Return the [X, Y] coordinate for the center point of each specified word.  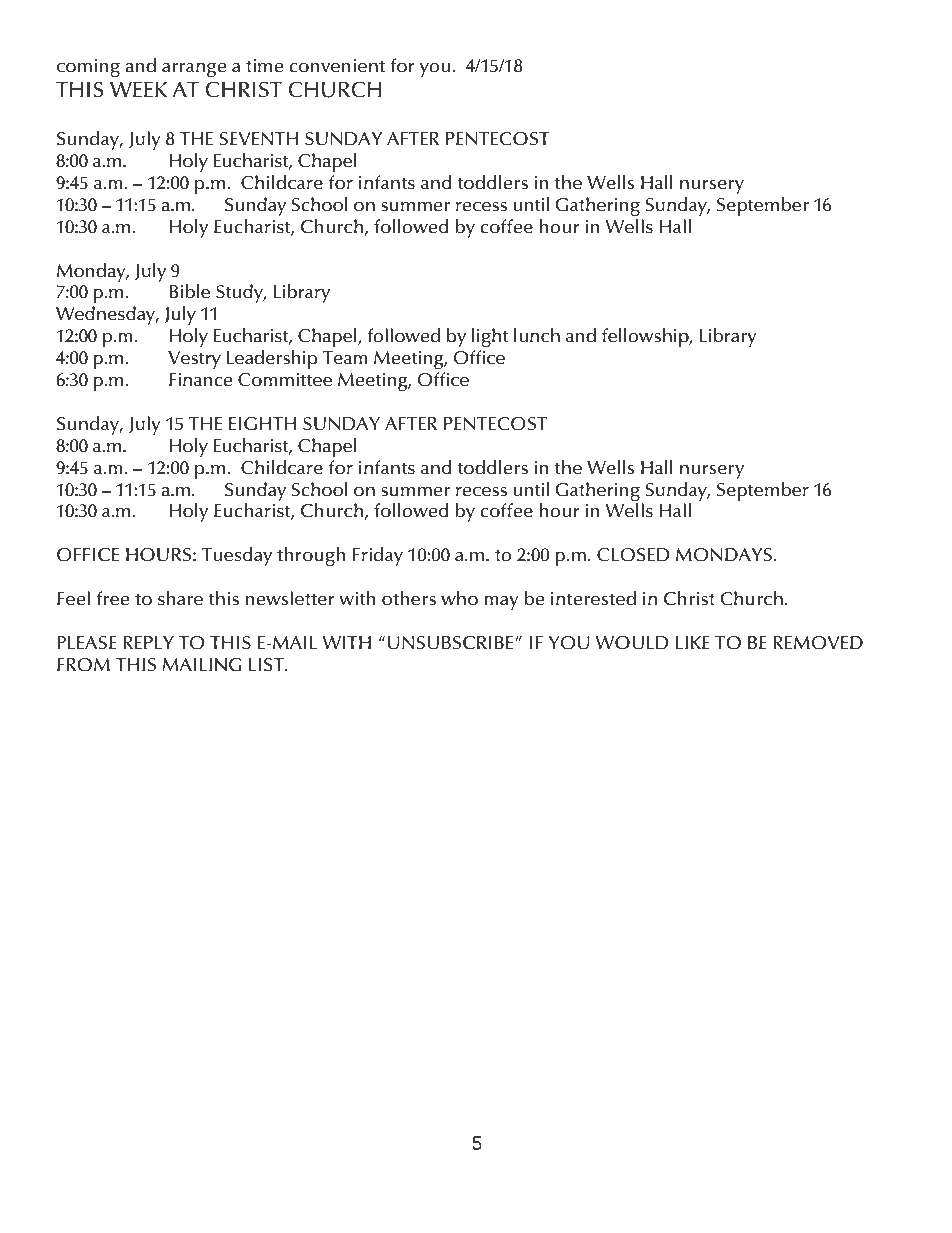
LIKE [692, 642]
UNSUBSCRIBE [452, 643]
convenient [337, 66]
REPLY [148, 642]
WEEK [138, 89]
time [264, 66]
